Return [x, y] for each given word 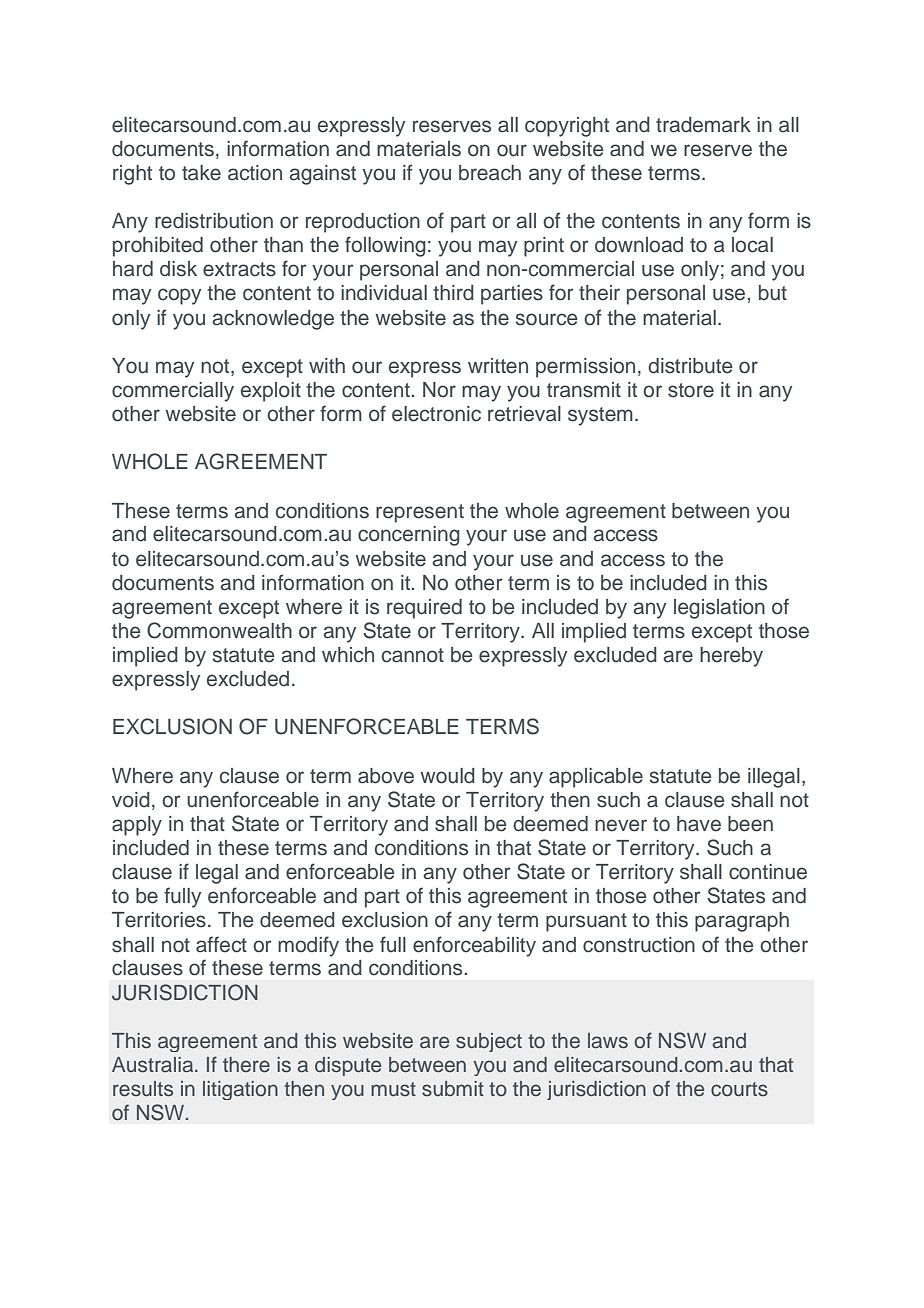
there [246, 1065]
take [201, 173]
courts [739, 1089]
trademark [703, 125]
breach [490, 173]
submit [453, 1089]
